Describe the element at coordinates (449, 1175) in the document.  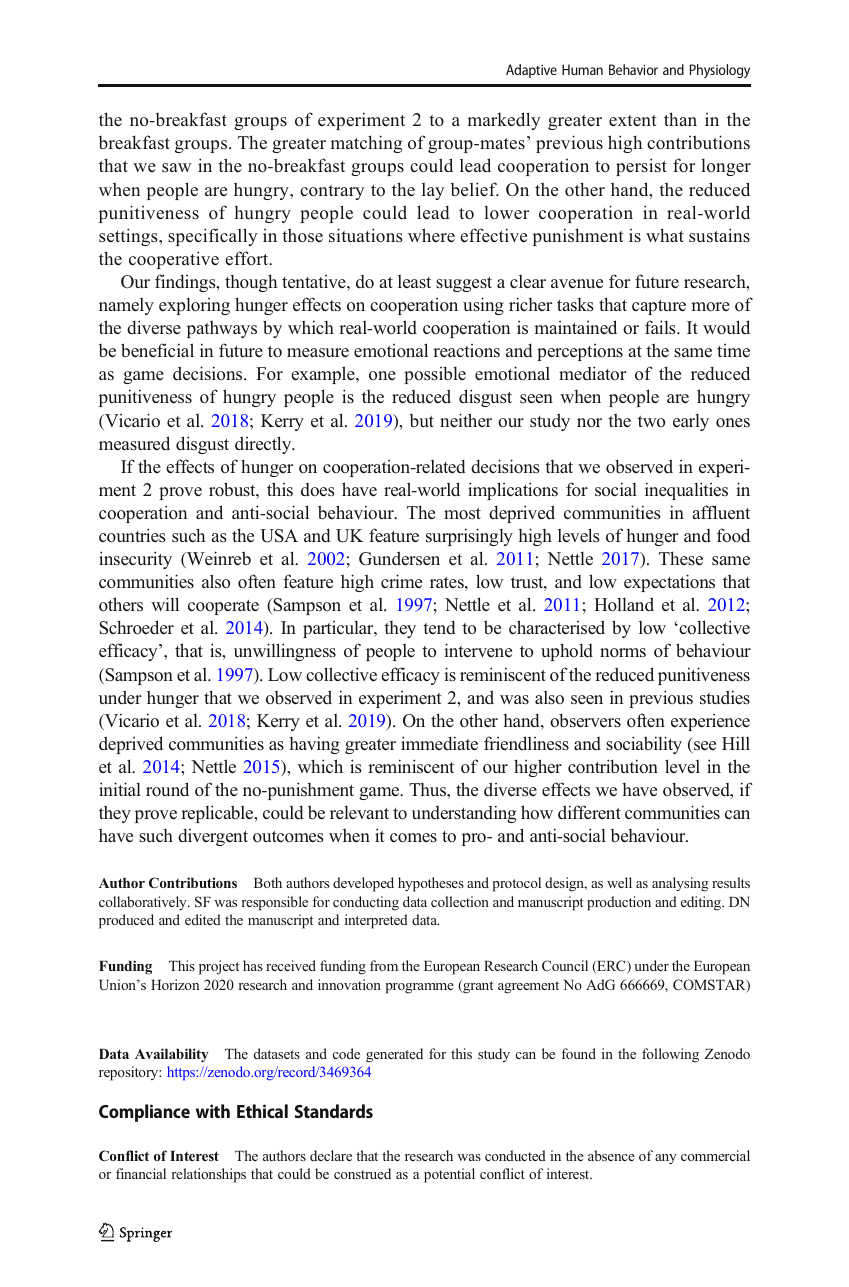
I see `potential` at that location.
